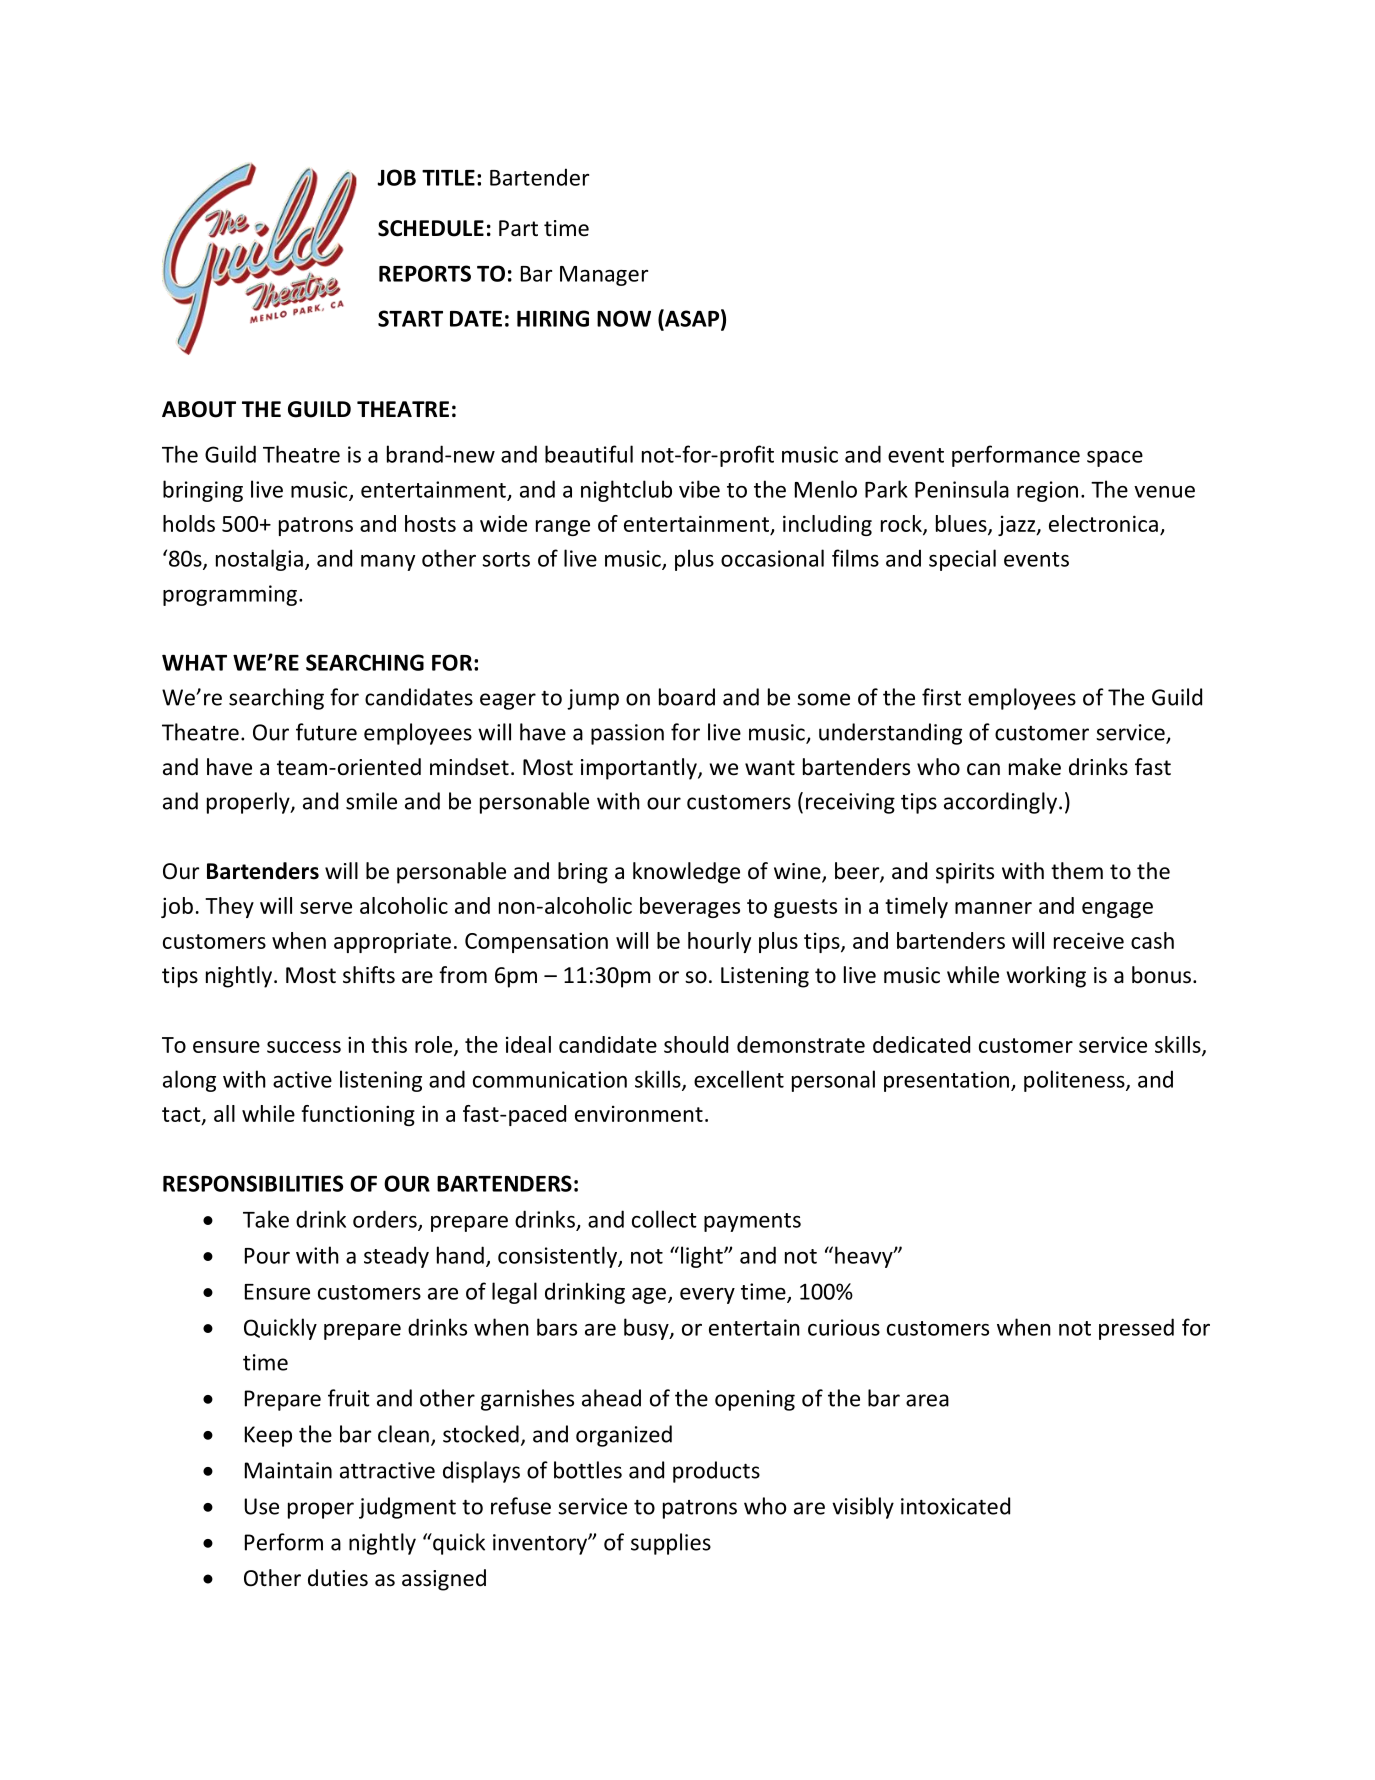 Image resolution: width=1375 pixels, height=1780 pixels. I want to click on space, so click(1115, 459).
